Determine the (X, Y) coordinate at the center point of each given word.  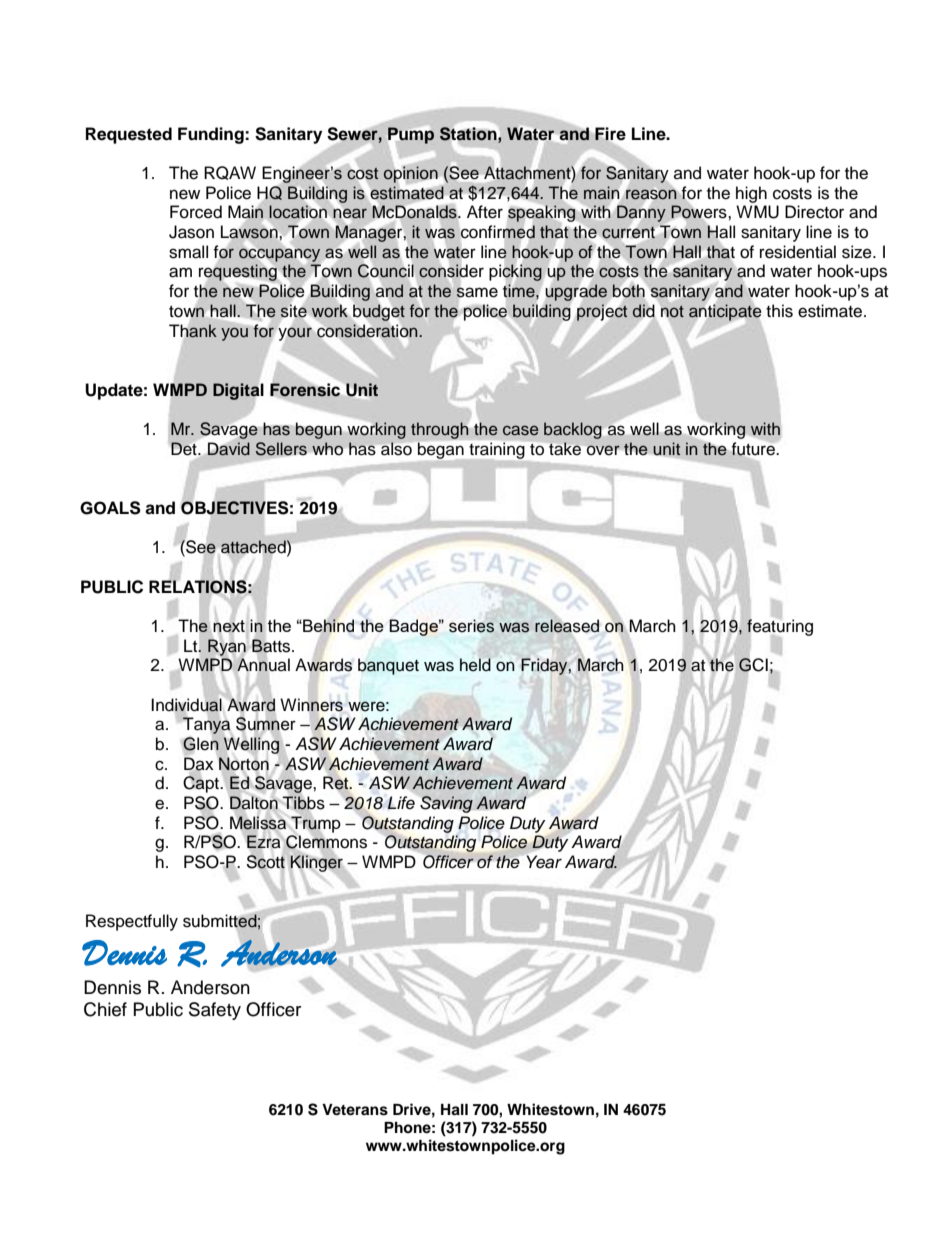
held (475, 665)
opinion (410, 174)
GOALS (110, 508)
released (567, 626)
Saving (446, 804)
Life (401, 803)
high (751, 194)
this (779, 311)
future (754, 449)
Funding (212, 135)
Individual (186, 704)
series (471, 626)
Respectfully (132, 922)
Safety (215, 1011)
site (294, 311)
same (476, 292)
